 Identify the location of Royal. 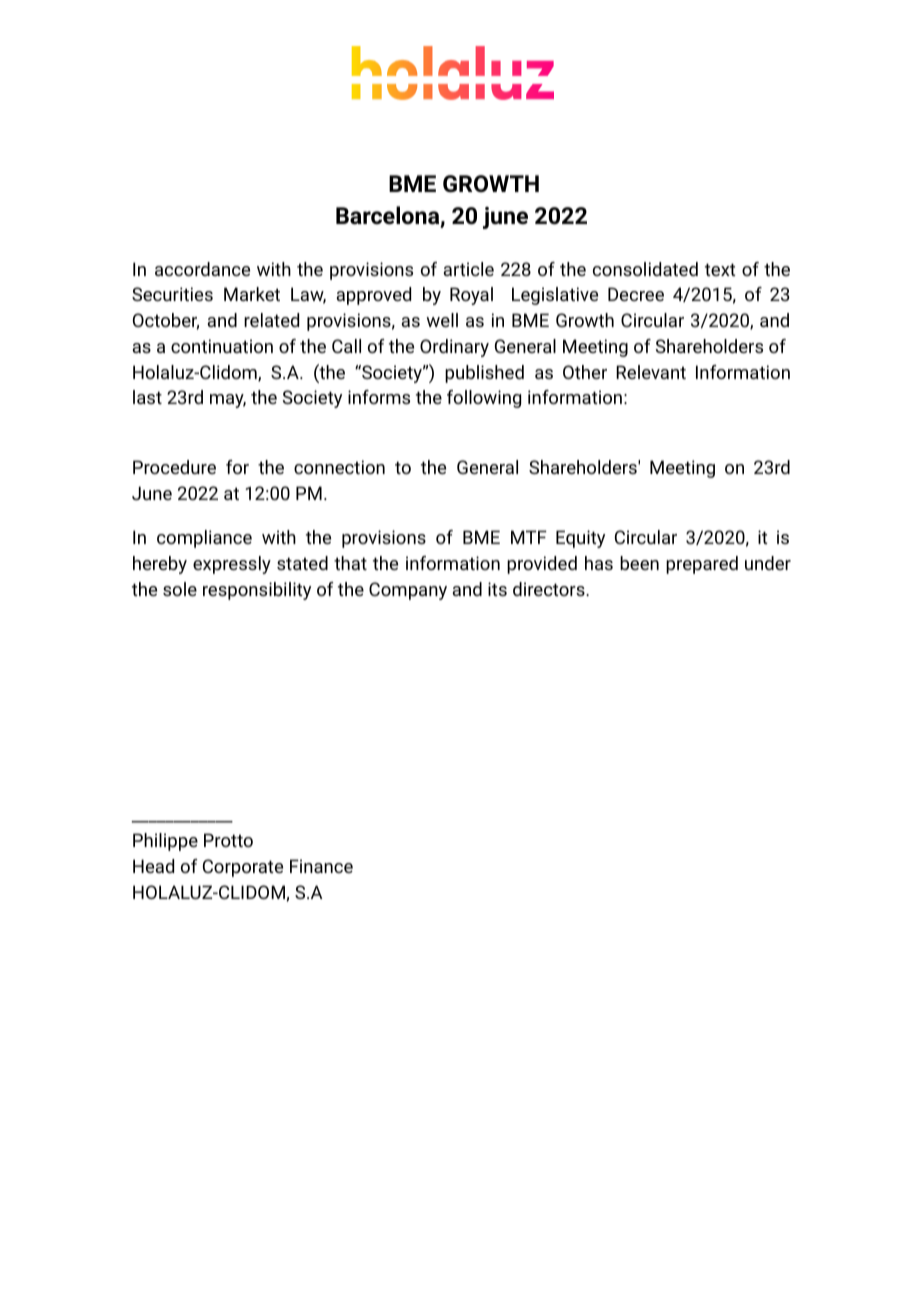
(471, 296).
